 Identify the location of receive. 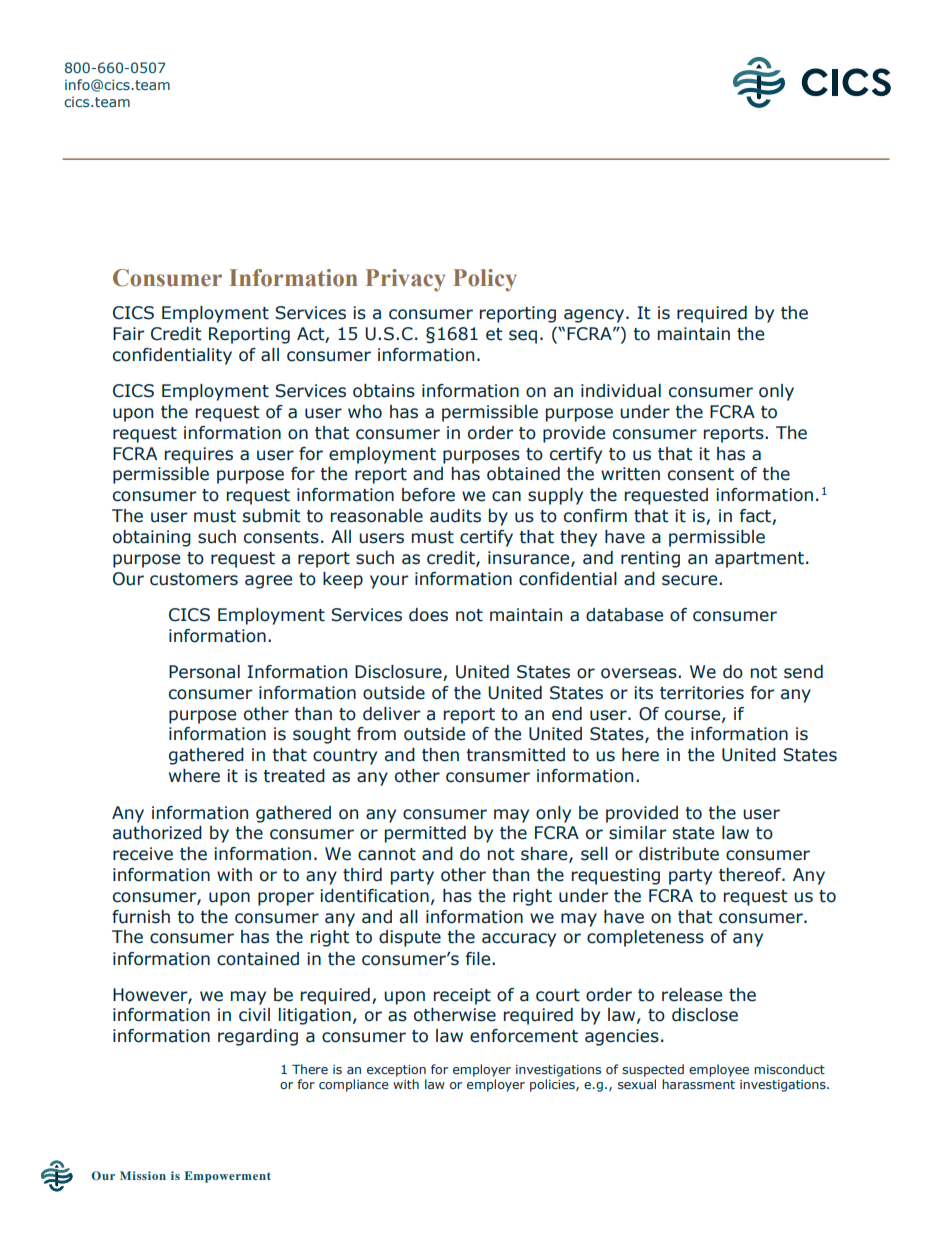
(143, 854).
